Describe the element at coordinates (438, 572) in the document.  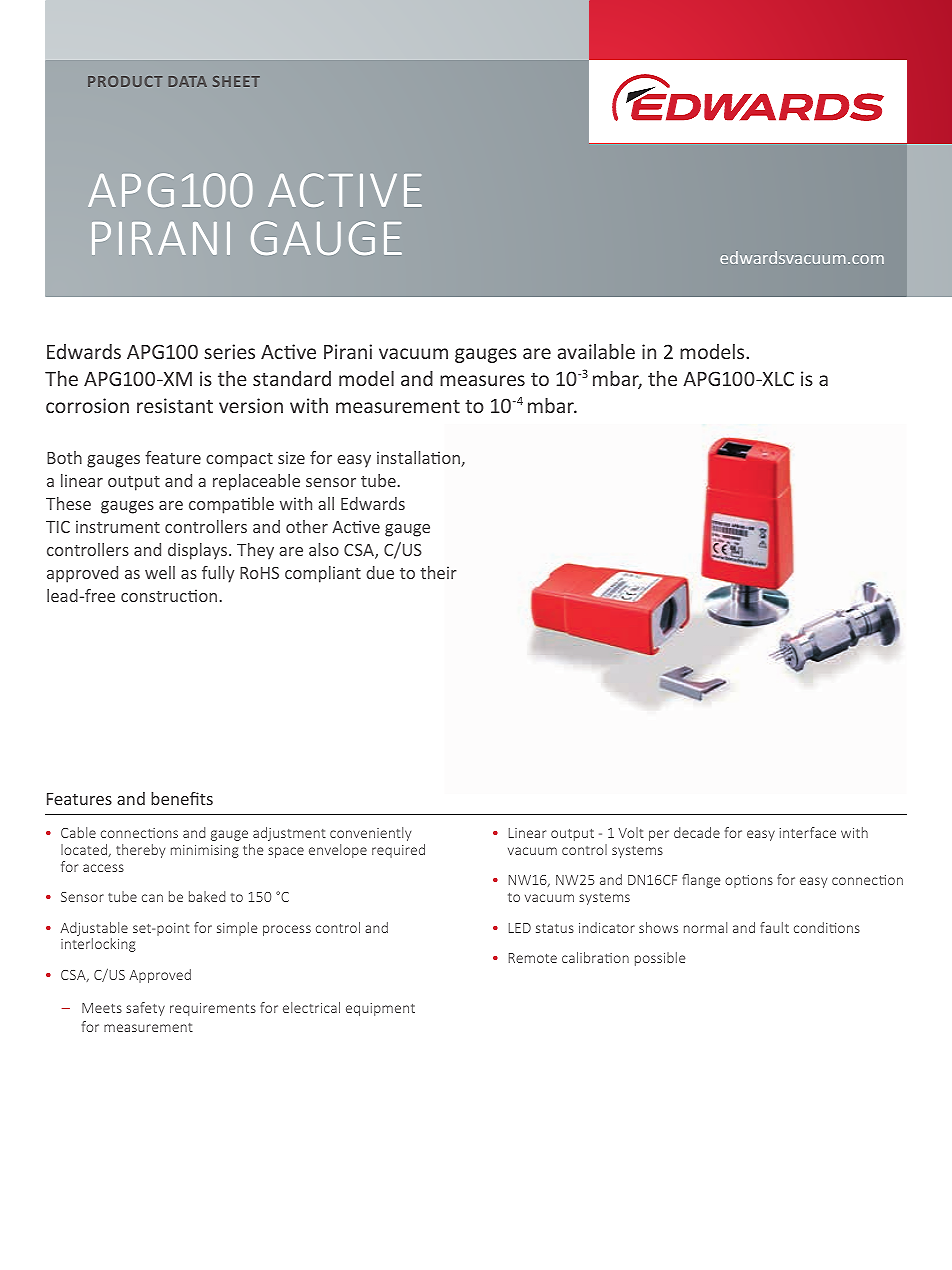
I see `their` at that location.
